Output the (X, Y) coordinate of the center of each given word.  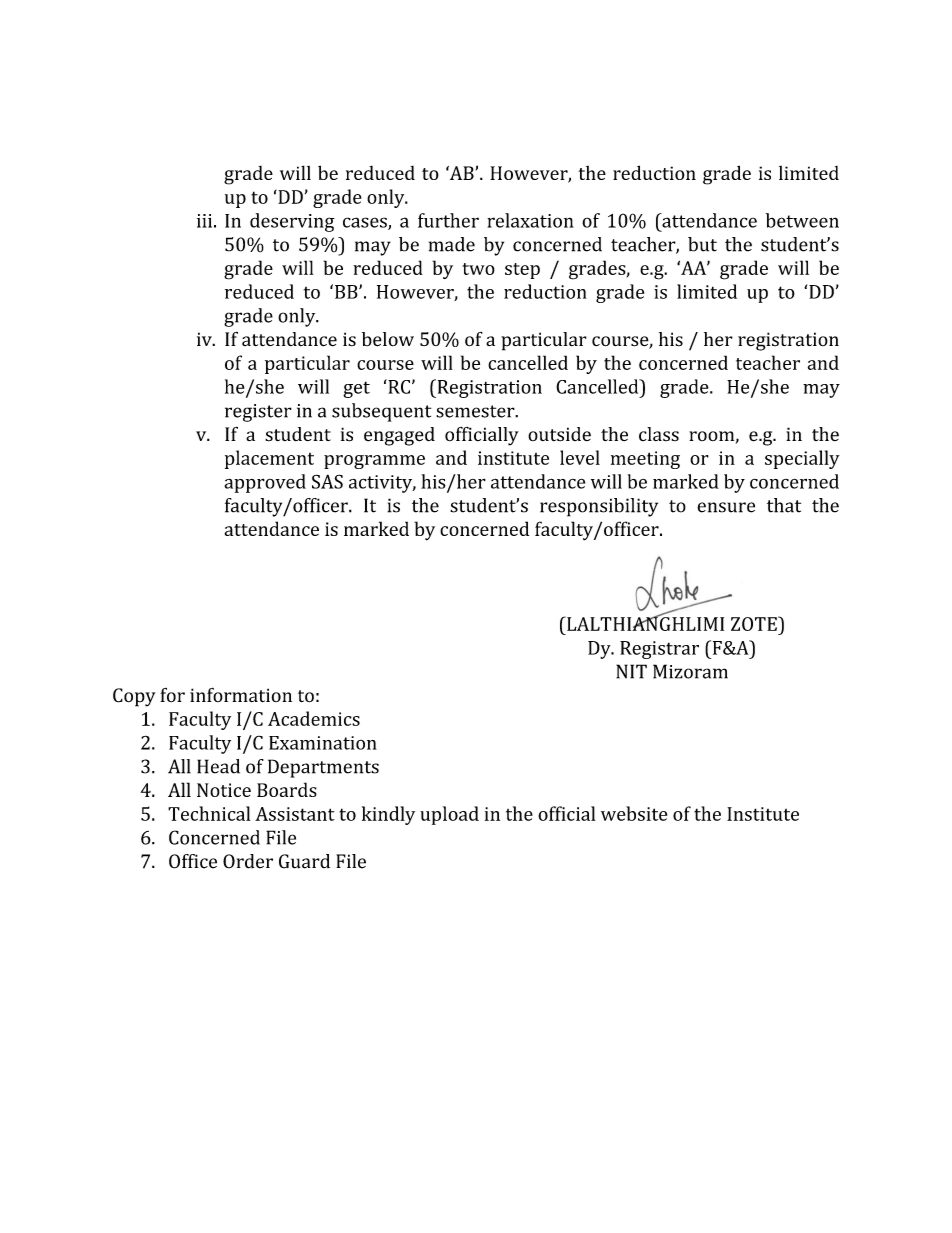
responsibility (599, 507)
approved (265, 483)
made (452, 244)
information (241, 695)
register (258, 413)
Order (248, 861)
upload (449, 815)
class (659, 434)
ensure (726, 507)
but (702, 244)
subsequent (381, 412)
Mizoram (690, 671)
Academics (314, 718)
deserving (292, 222)
